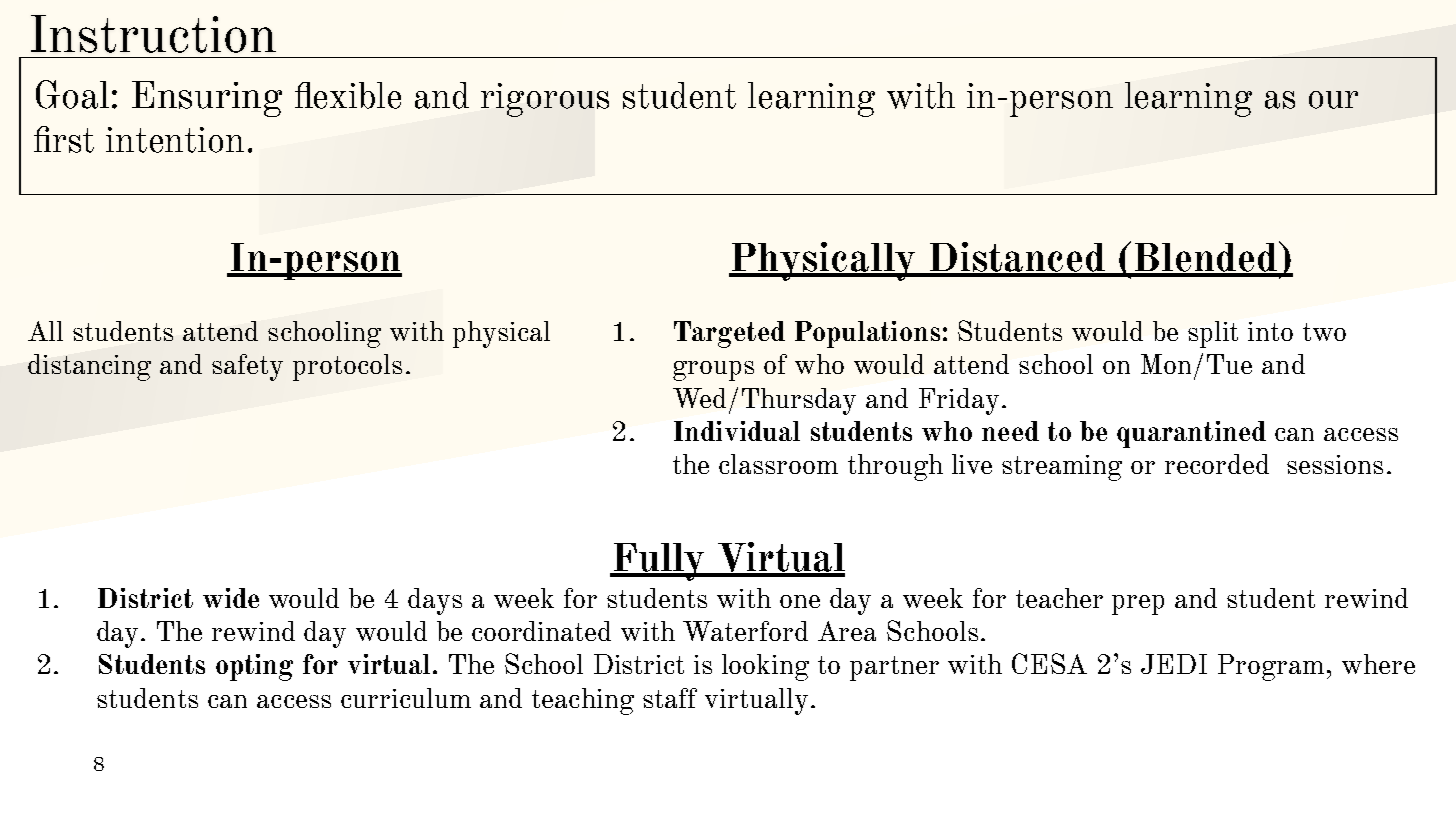 The width and height of the screenshot is (1456, 819). What do you see at coordinates (1333, 100) in the screenshot?
I see `our` at bounding box center [1333, 100].
